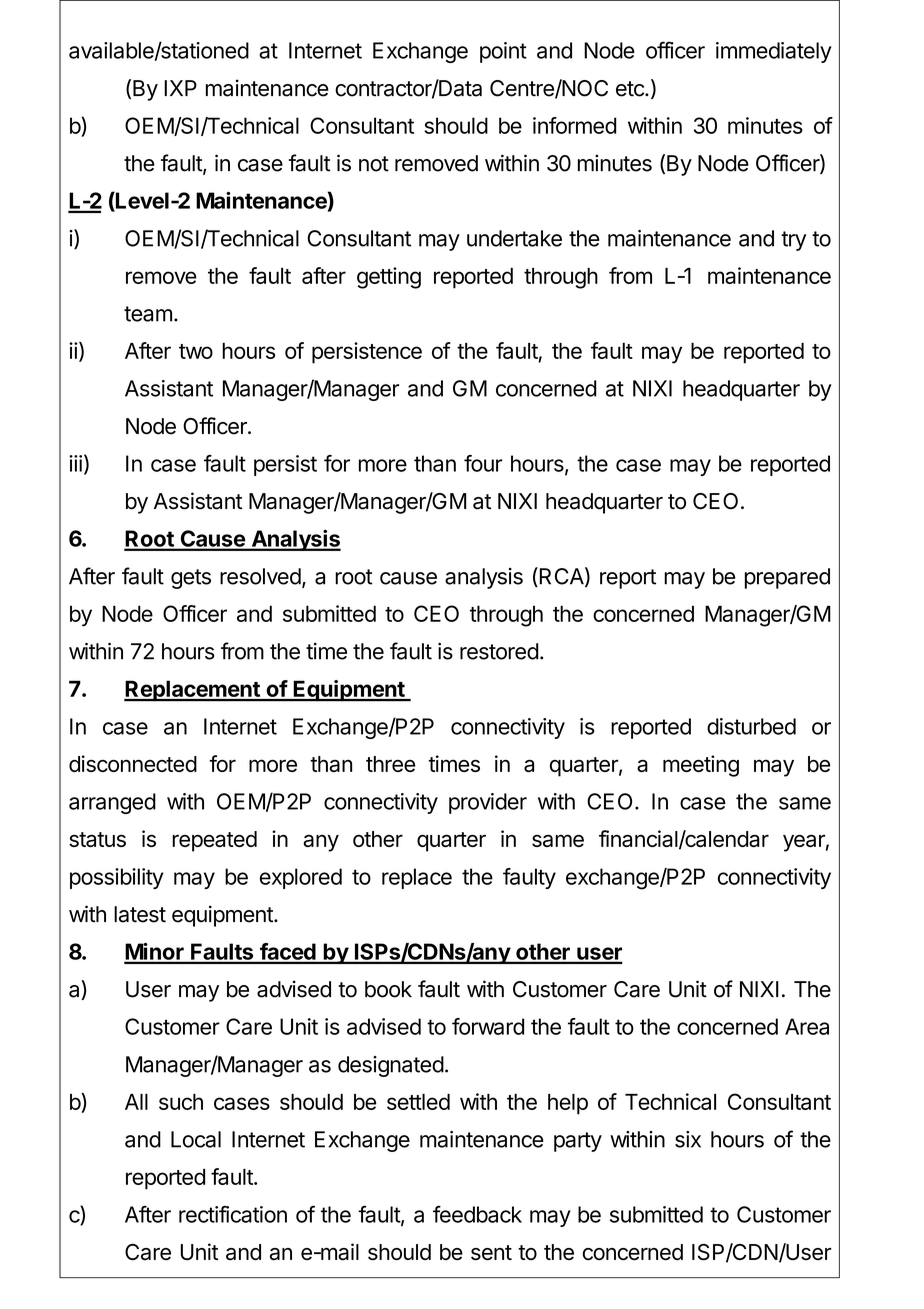  What do you see at coordinates (374, 164) in the image?
I see `not` at bounding box center [374, 164].
